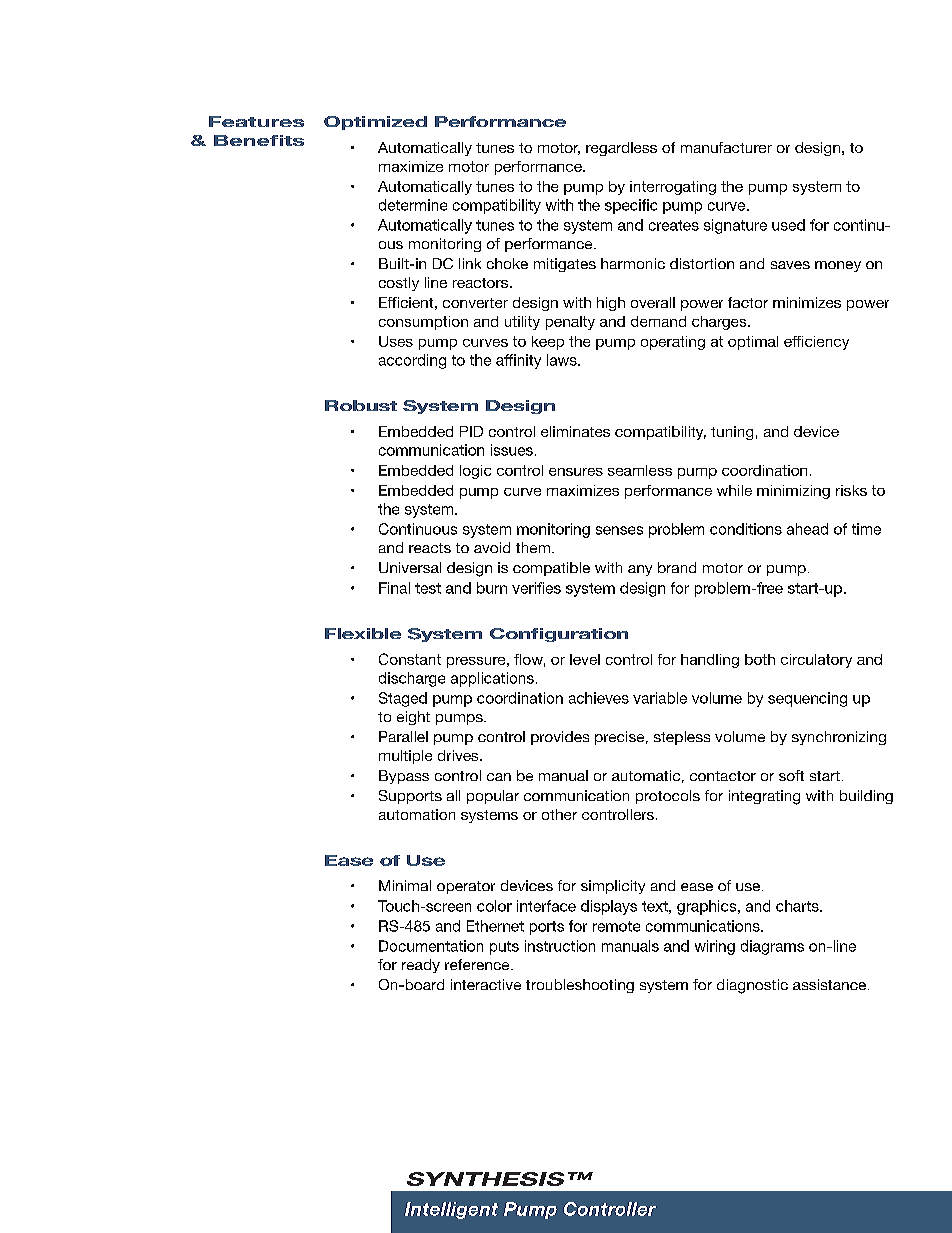 The height and width of the image is (1233, 952). Describe the element at coordinates (576, 472) in the image. I see `ensures` at that location.
